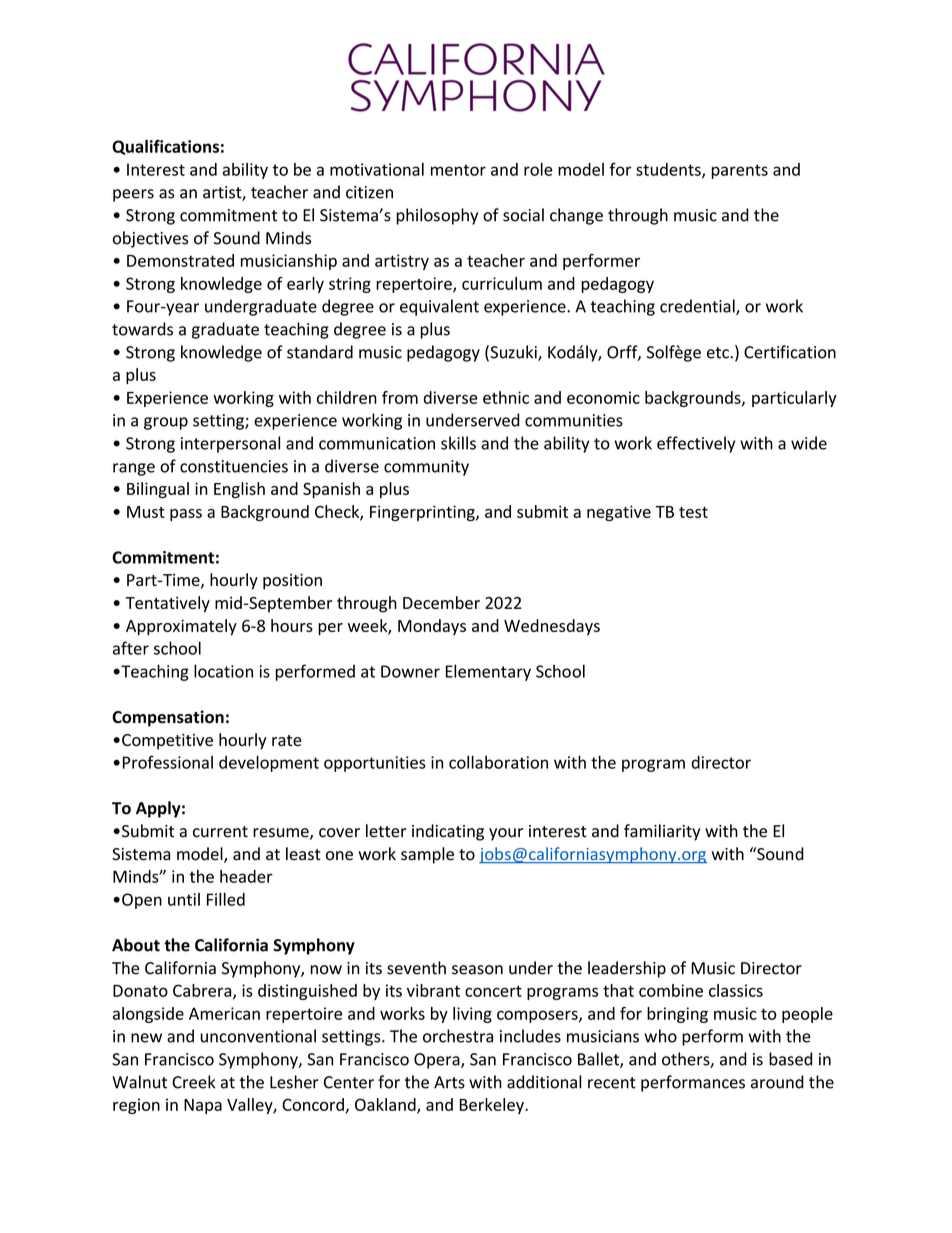  Describe the element at coordinates (193, 1082) in the screenshot. I see `Creek` at that location.
